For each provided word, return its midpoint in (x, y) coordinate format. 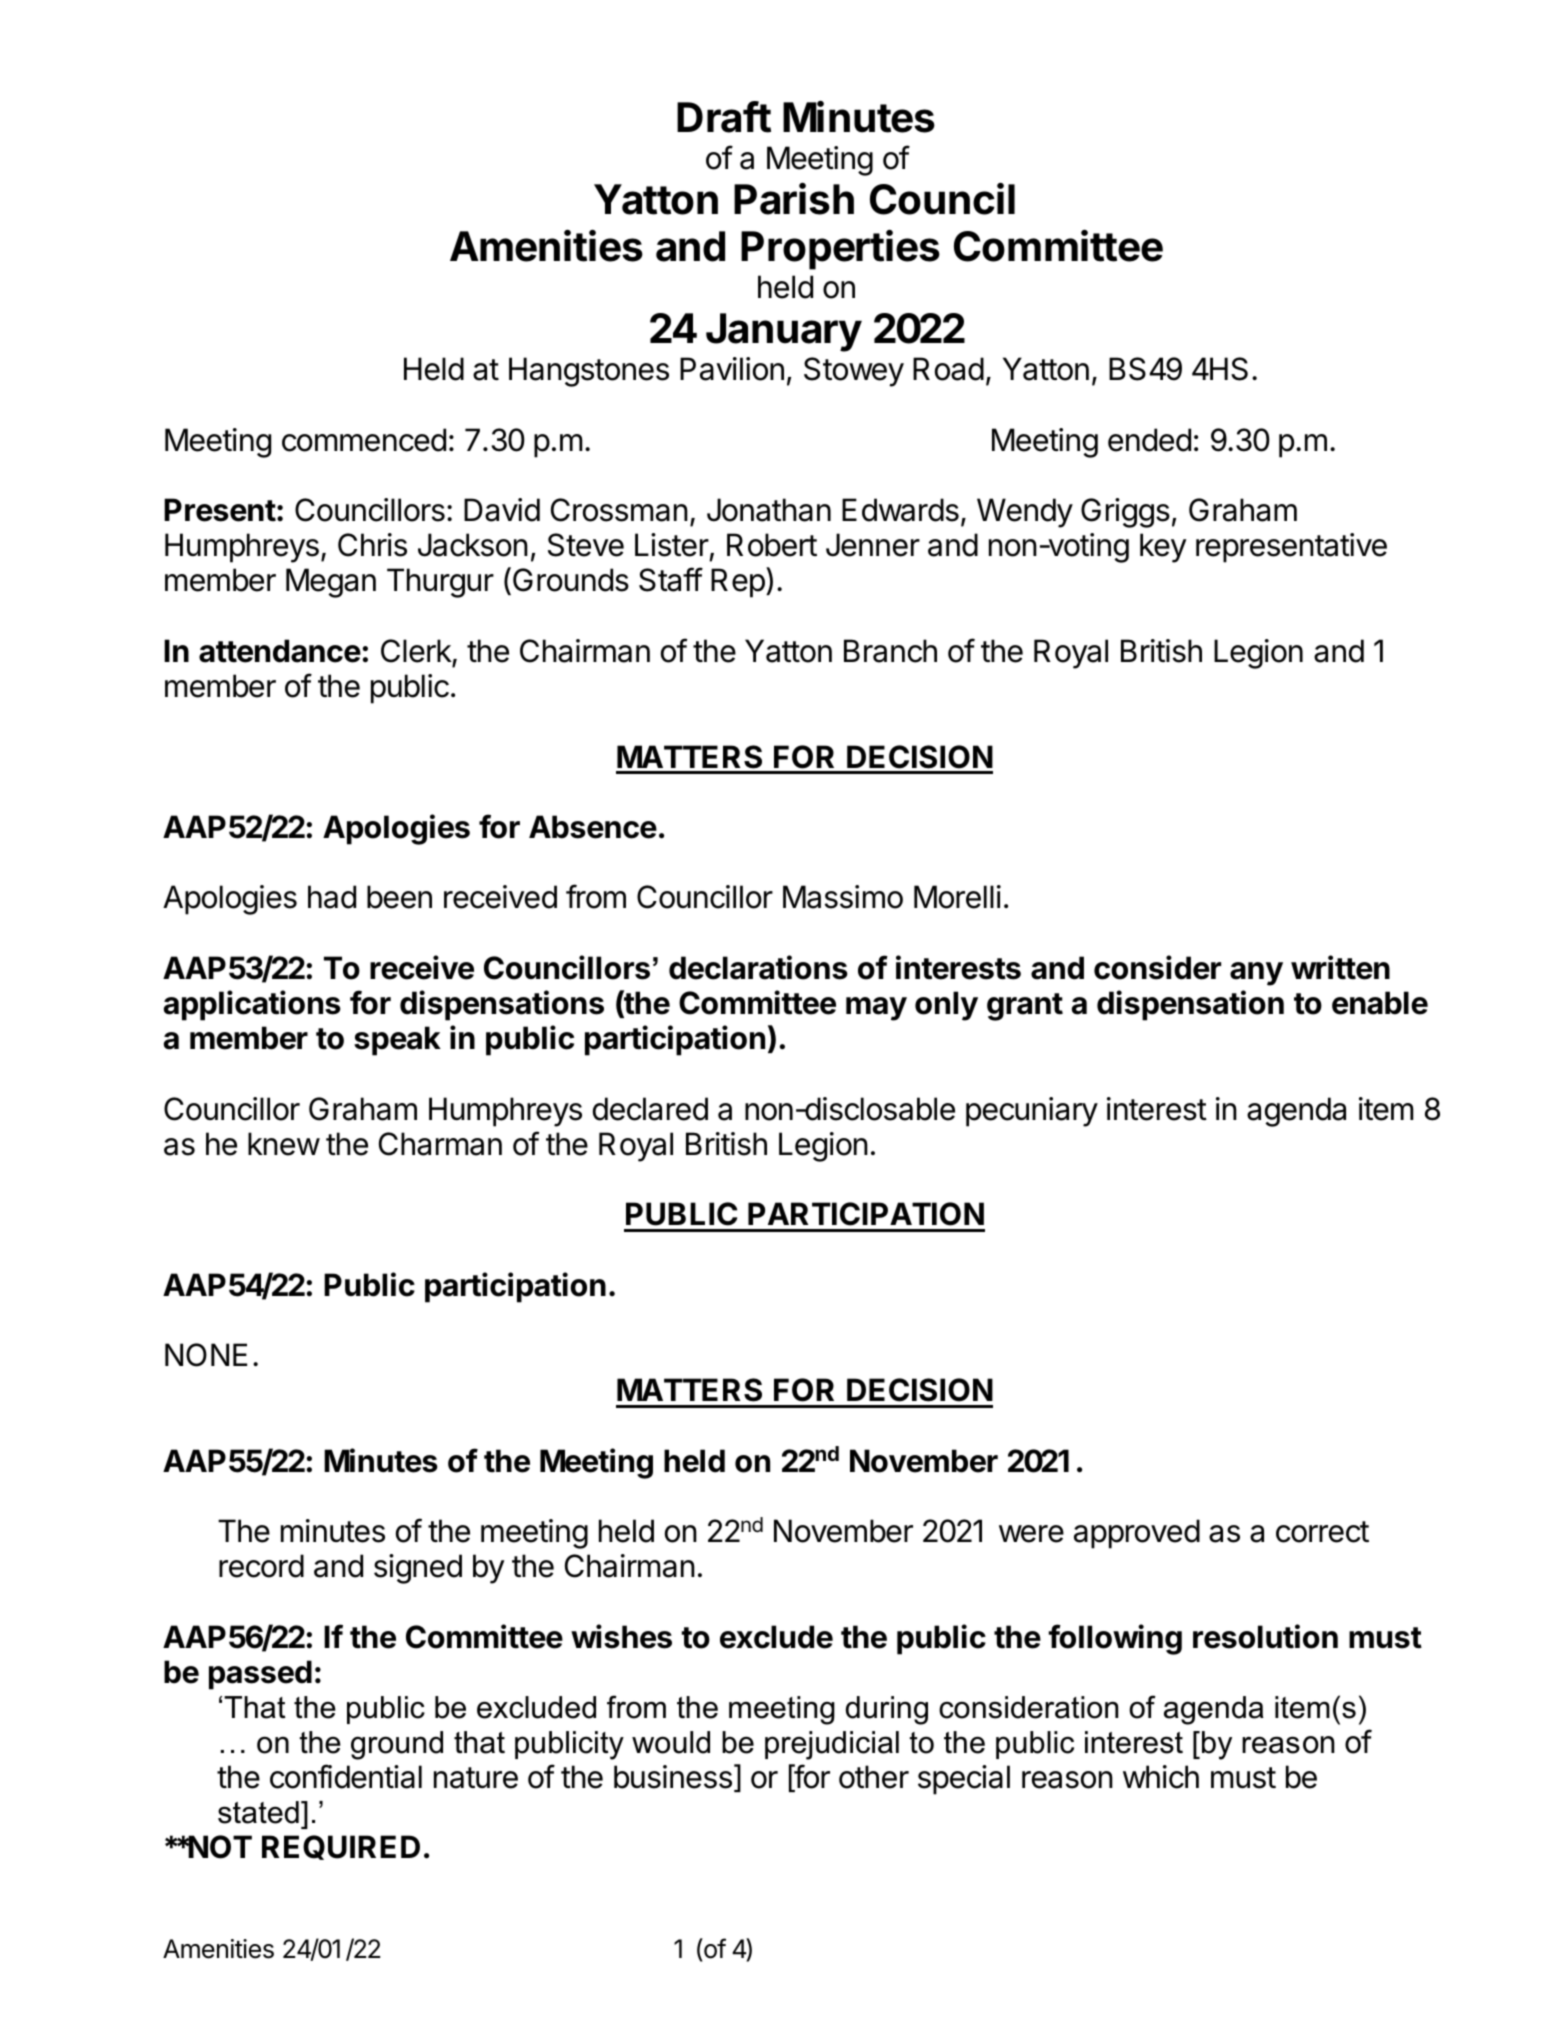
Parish (794, 198)
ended (1149, 440)
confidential (346, 1776)
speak (397, 1041)
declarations (758, 967)
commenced (364, 440)
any (1256, 974)
